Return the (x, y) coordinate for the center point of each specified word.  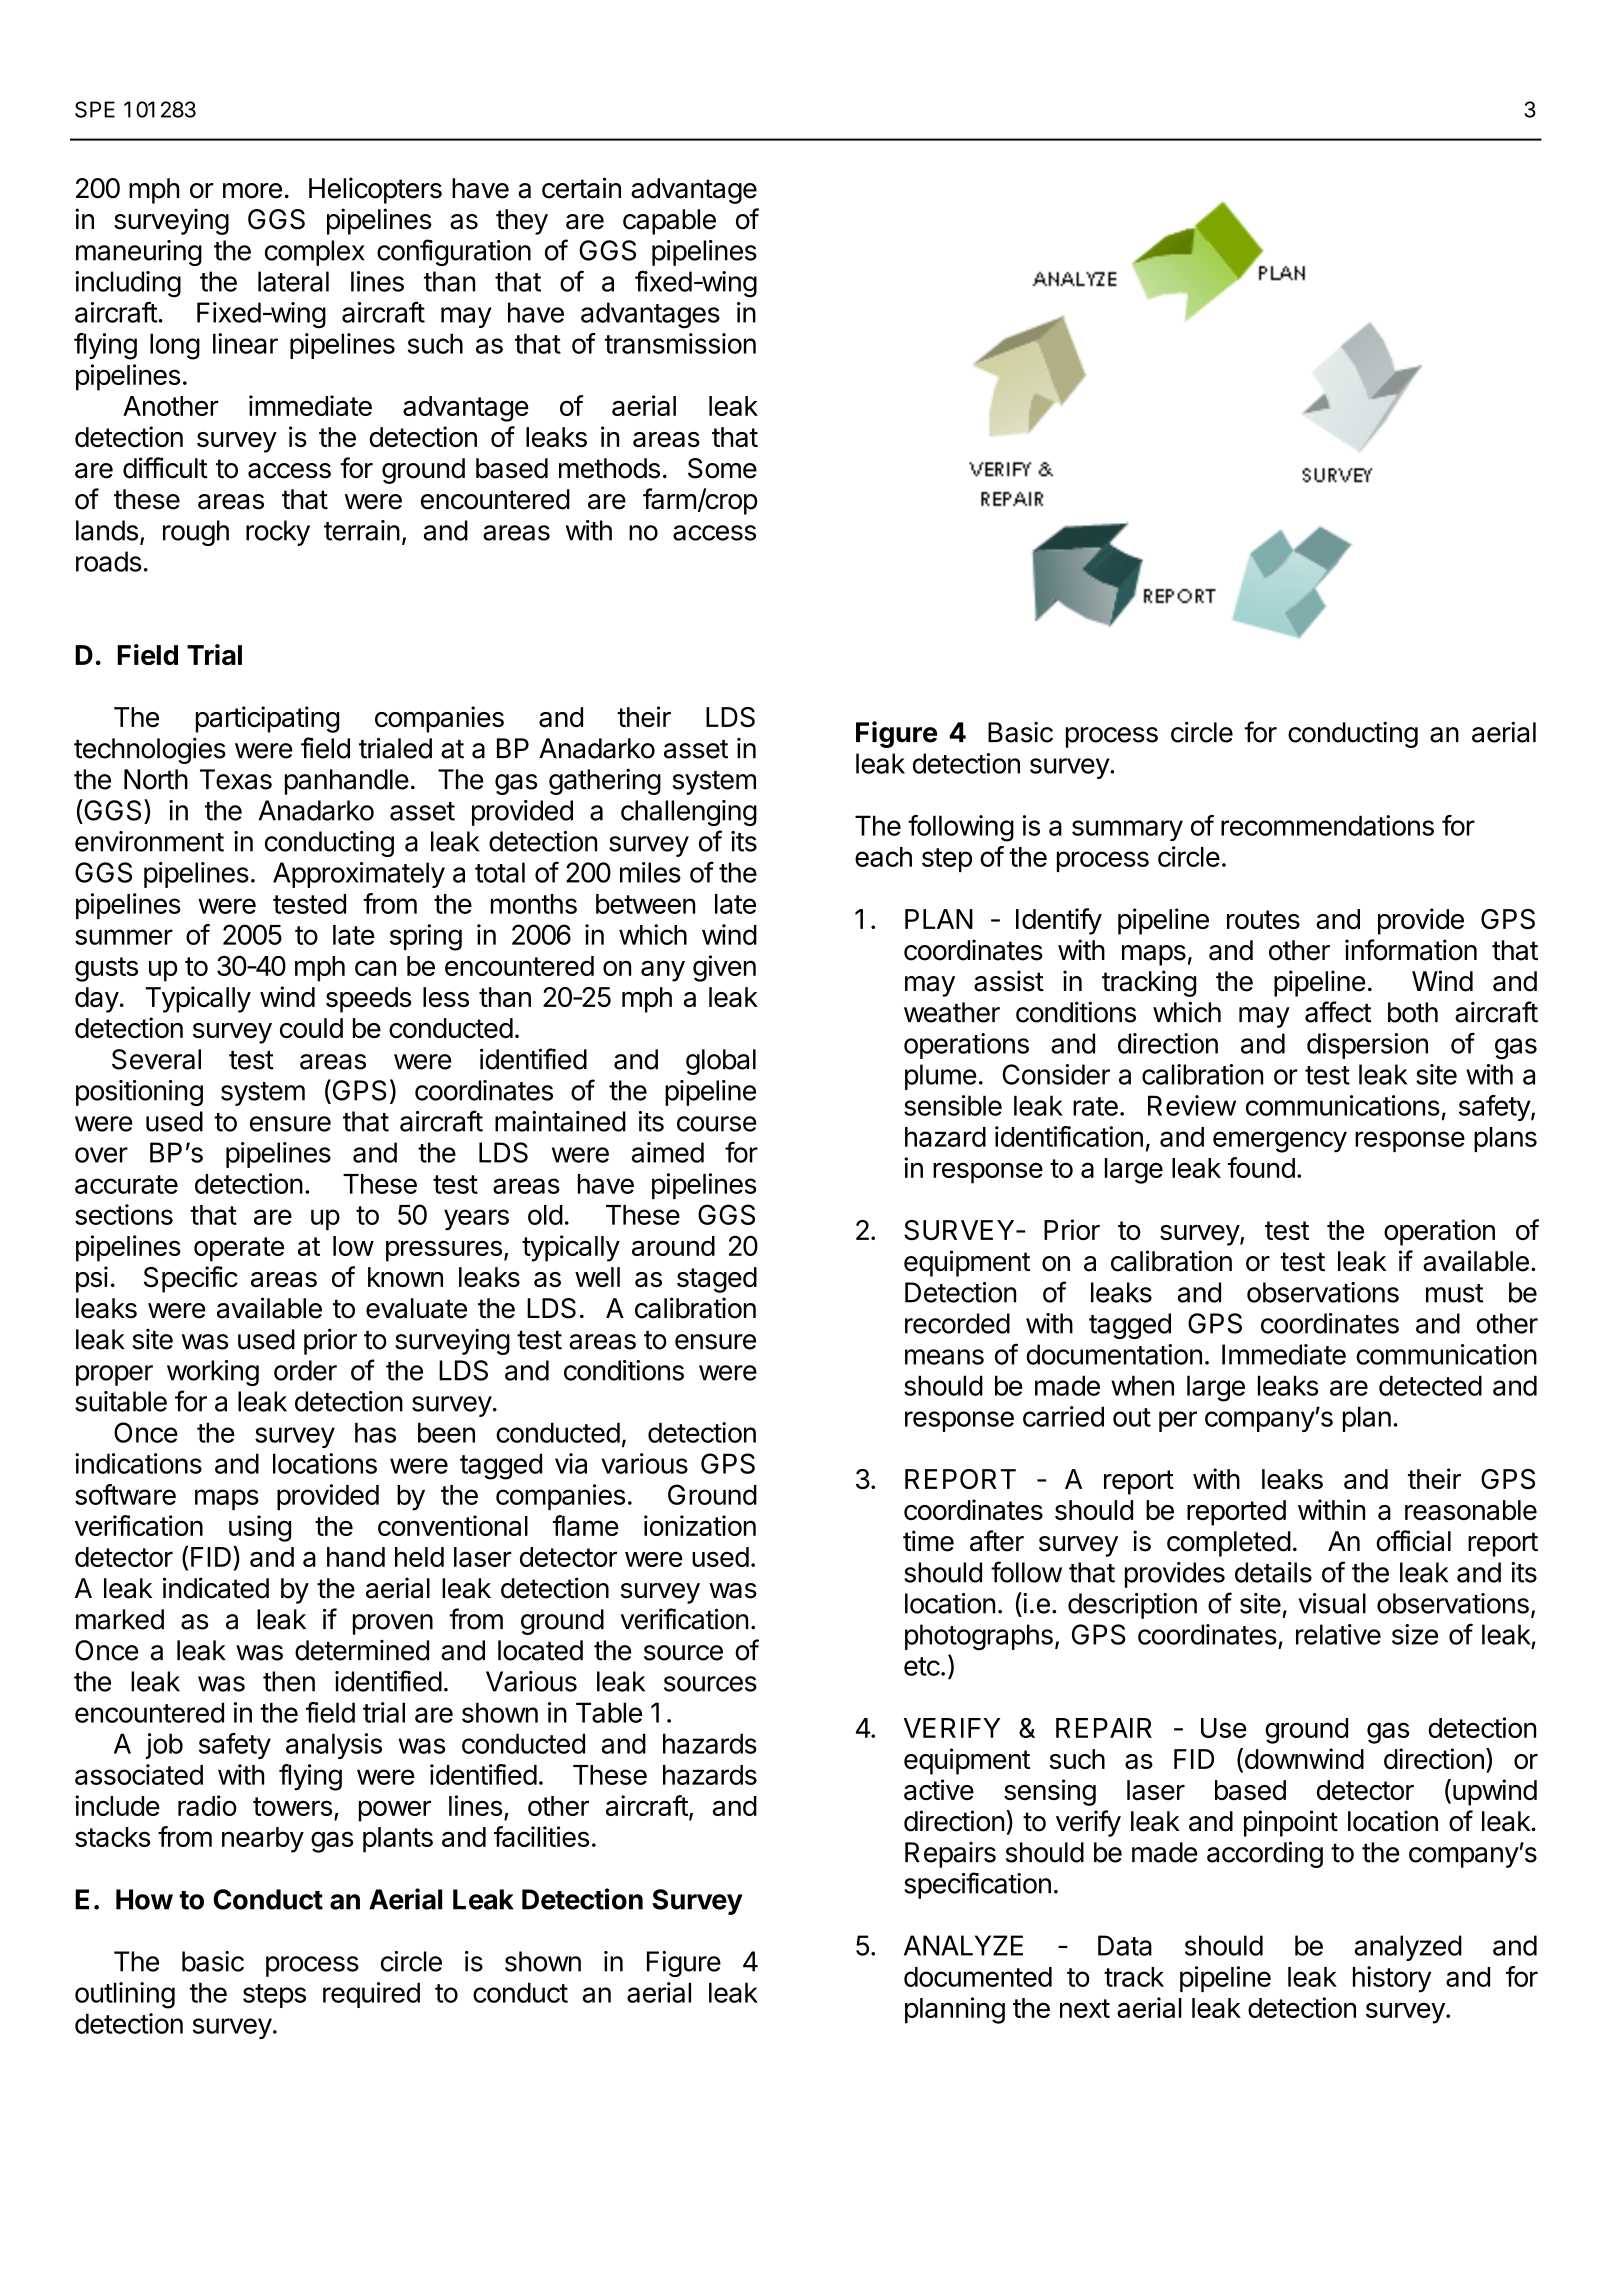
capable (669, 222)
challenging (689, 813)
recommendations (1327, 825)
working (213, 1373)
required (371, 1995)
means (944, 1357)
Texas (236, 779)
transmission (680, 343)
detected (1430, 1385)
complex (314, 253)
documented (978, 1977)
